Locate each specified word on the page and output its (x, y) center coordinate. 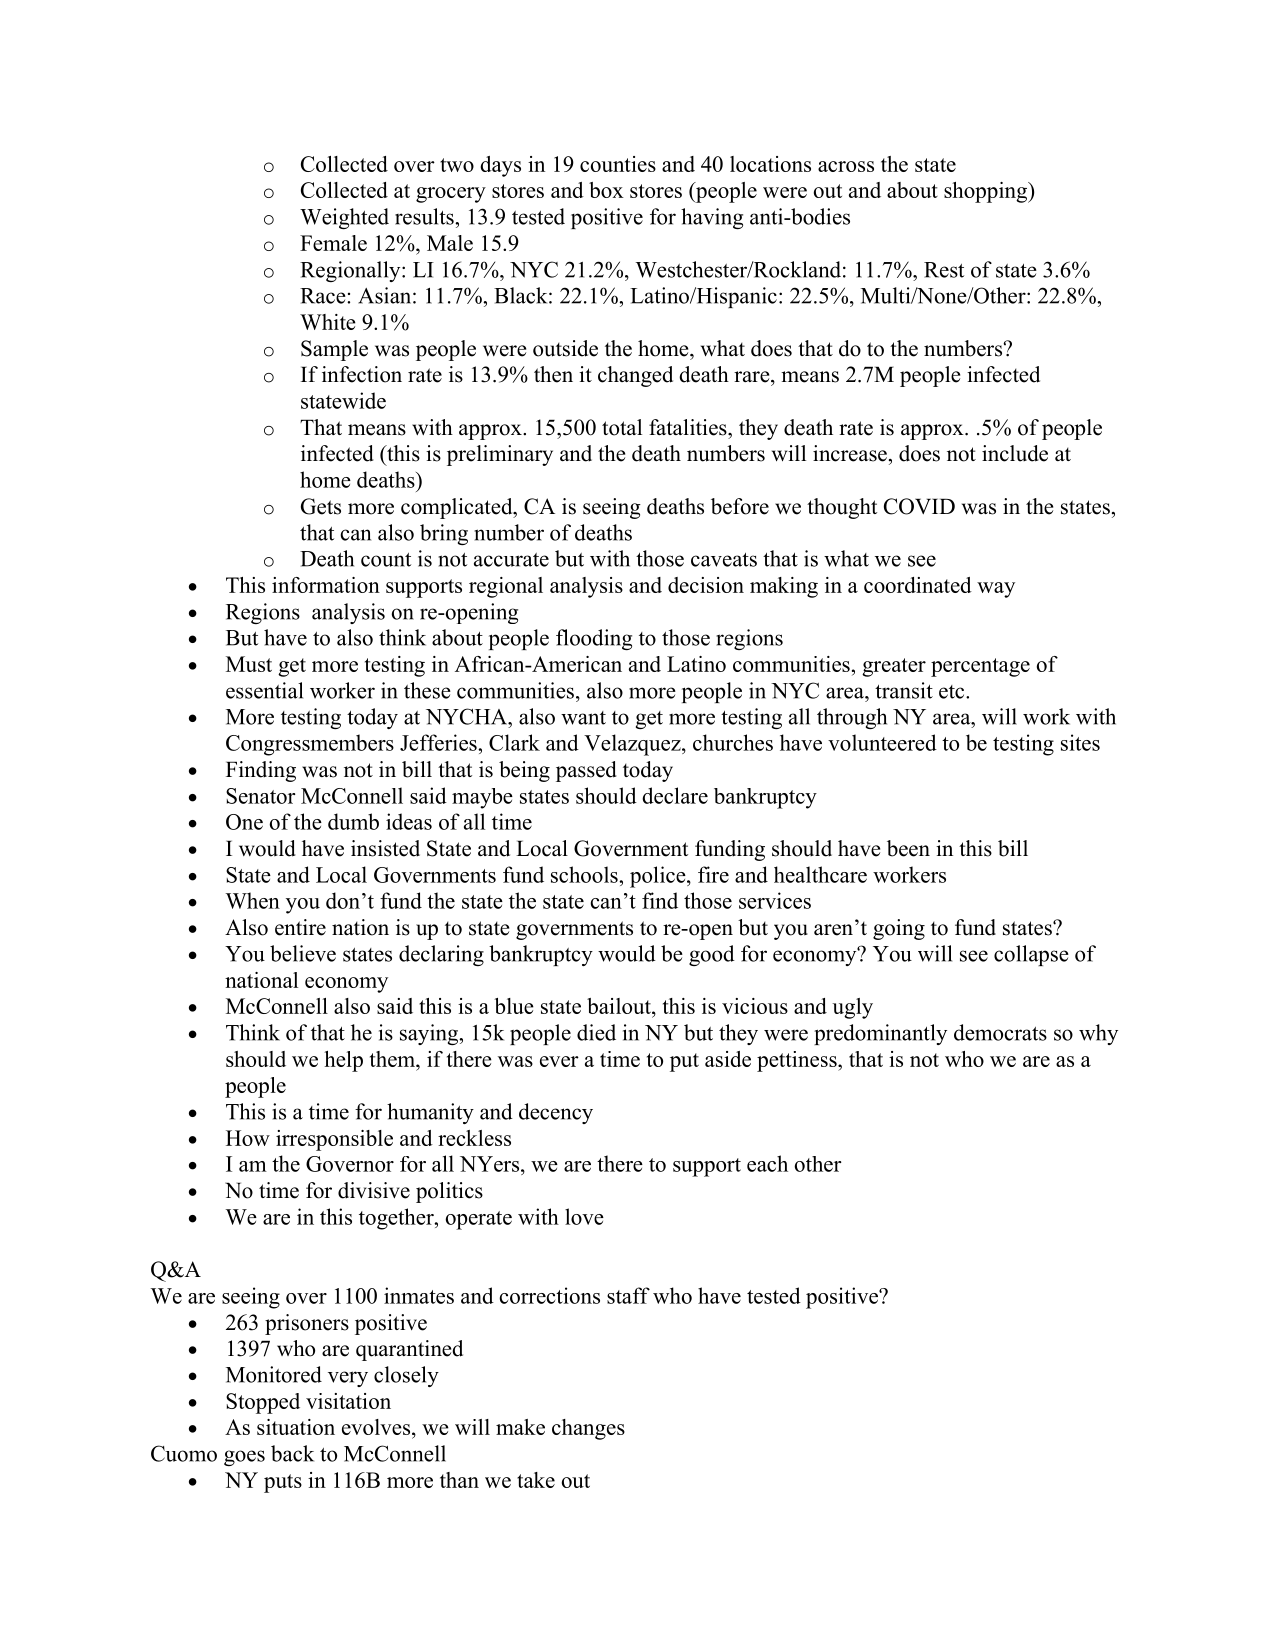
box (606, 190)
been (908, 848)
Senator (261, 796)
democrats (1000, 1032)
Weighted (344, 218)
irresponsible (334, 1140)
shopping (986, 192)
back (292, 1453)
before (740, 506)
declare (675, 795)
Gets (321, 506)
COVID (919, 506)
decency (556, 1113)
